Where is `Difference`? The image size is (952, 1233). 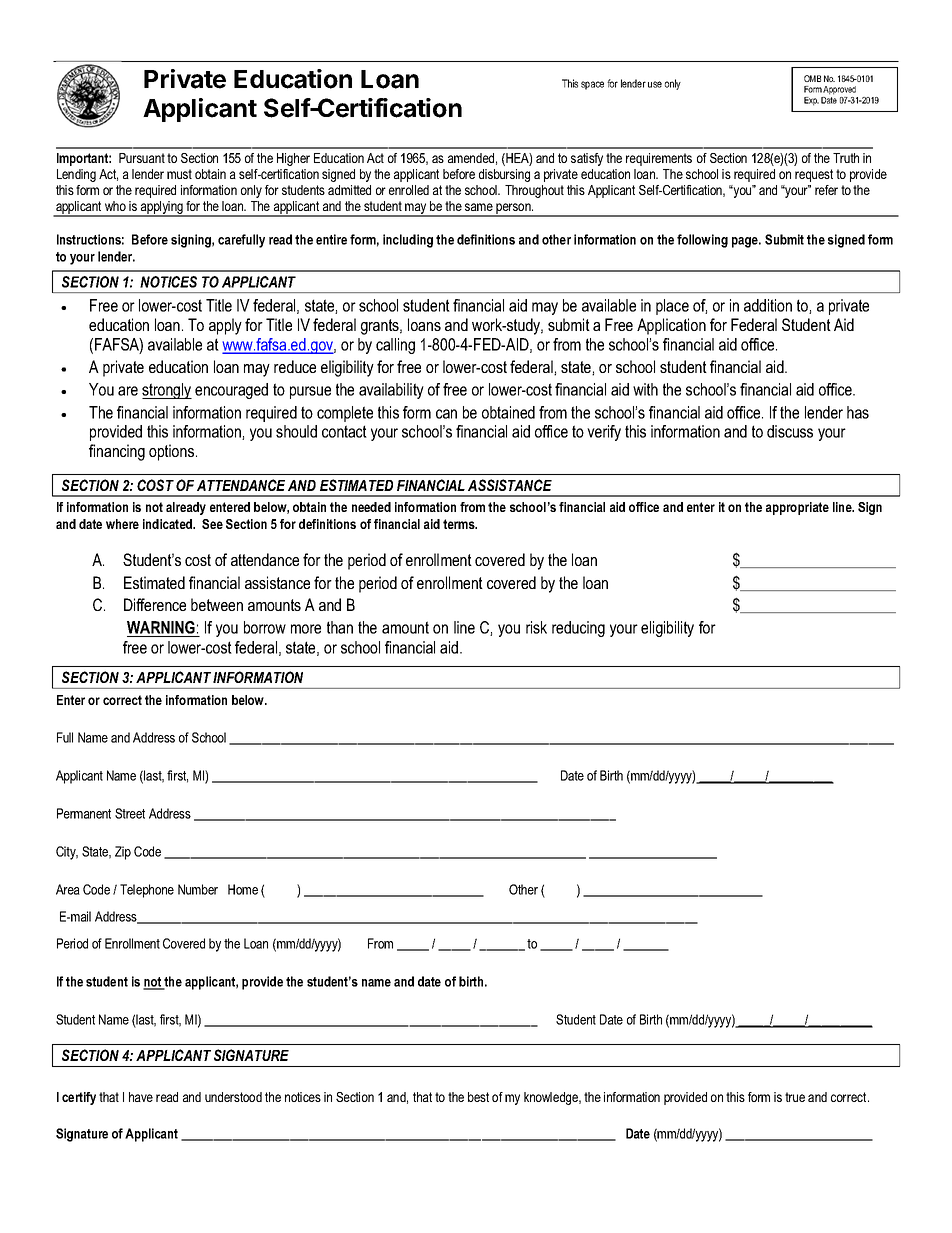 Difference is located at coordinates (155, 604).
